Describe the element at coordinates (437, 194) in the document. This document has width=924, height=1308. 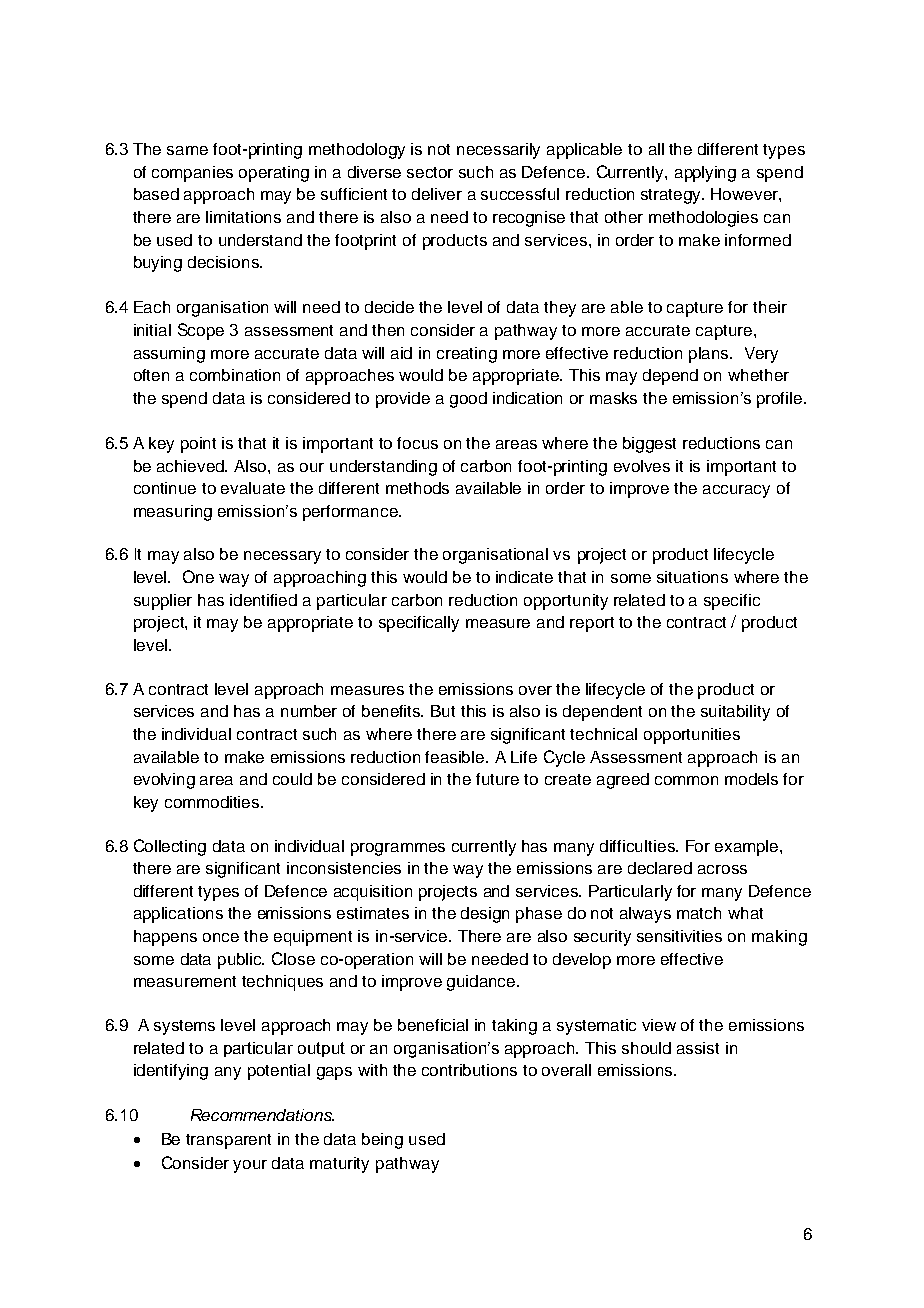
I see `deliver` at that location.
